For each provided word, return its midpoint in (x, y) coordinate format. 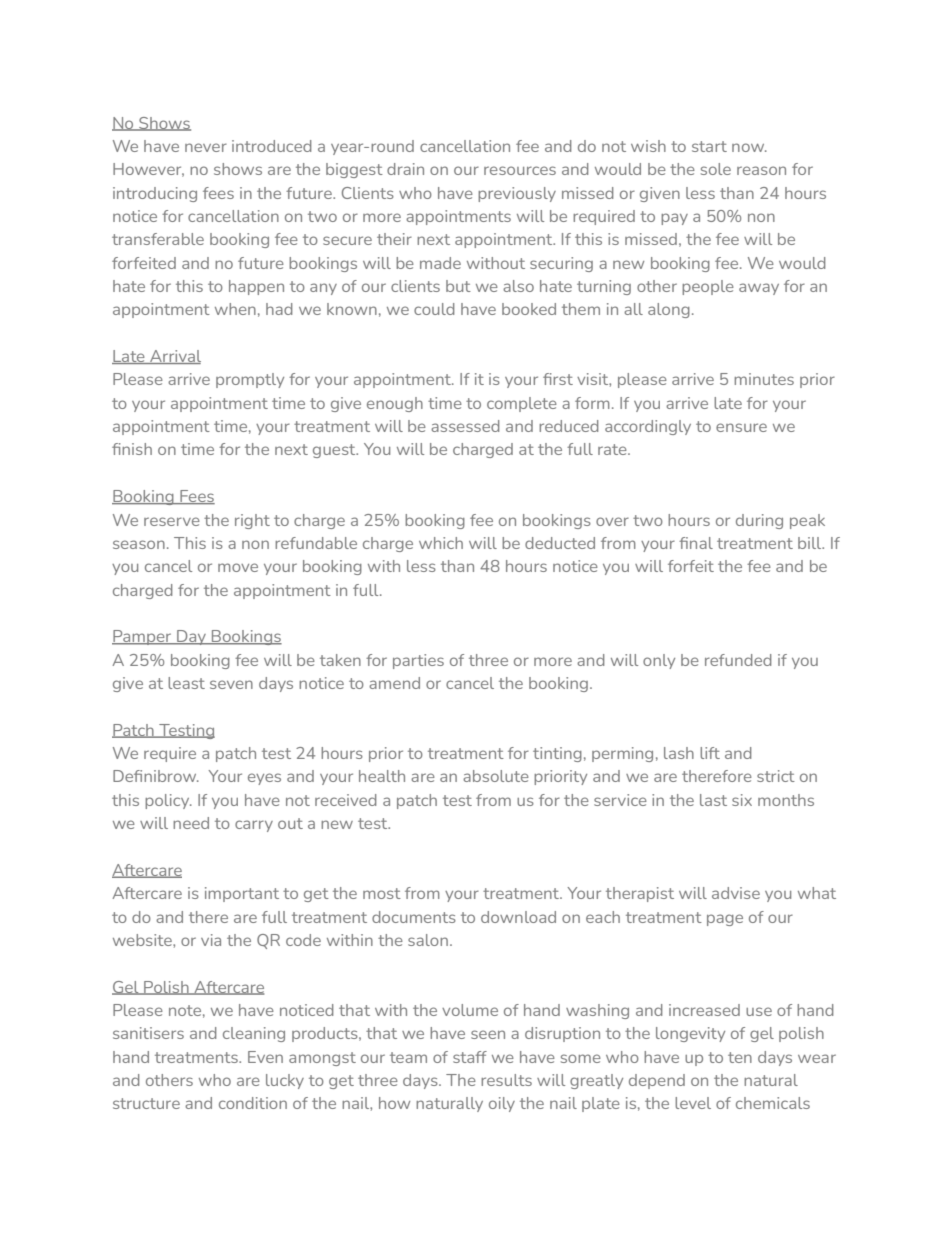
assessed (465, 426)
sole (716, 169)
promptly (250, 380)
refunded (738, 660)
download (518, 917)
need (191, 823)
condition (253, 1103)
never (206, 147)
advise (736, 893)
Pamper (143, 637)
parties (418, 661)
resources (520, 170)
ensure (741, 427)
